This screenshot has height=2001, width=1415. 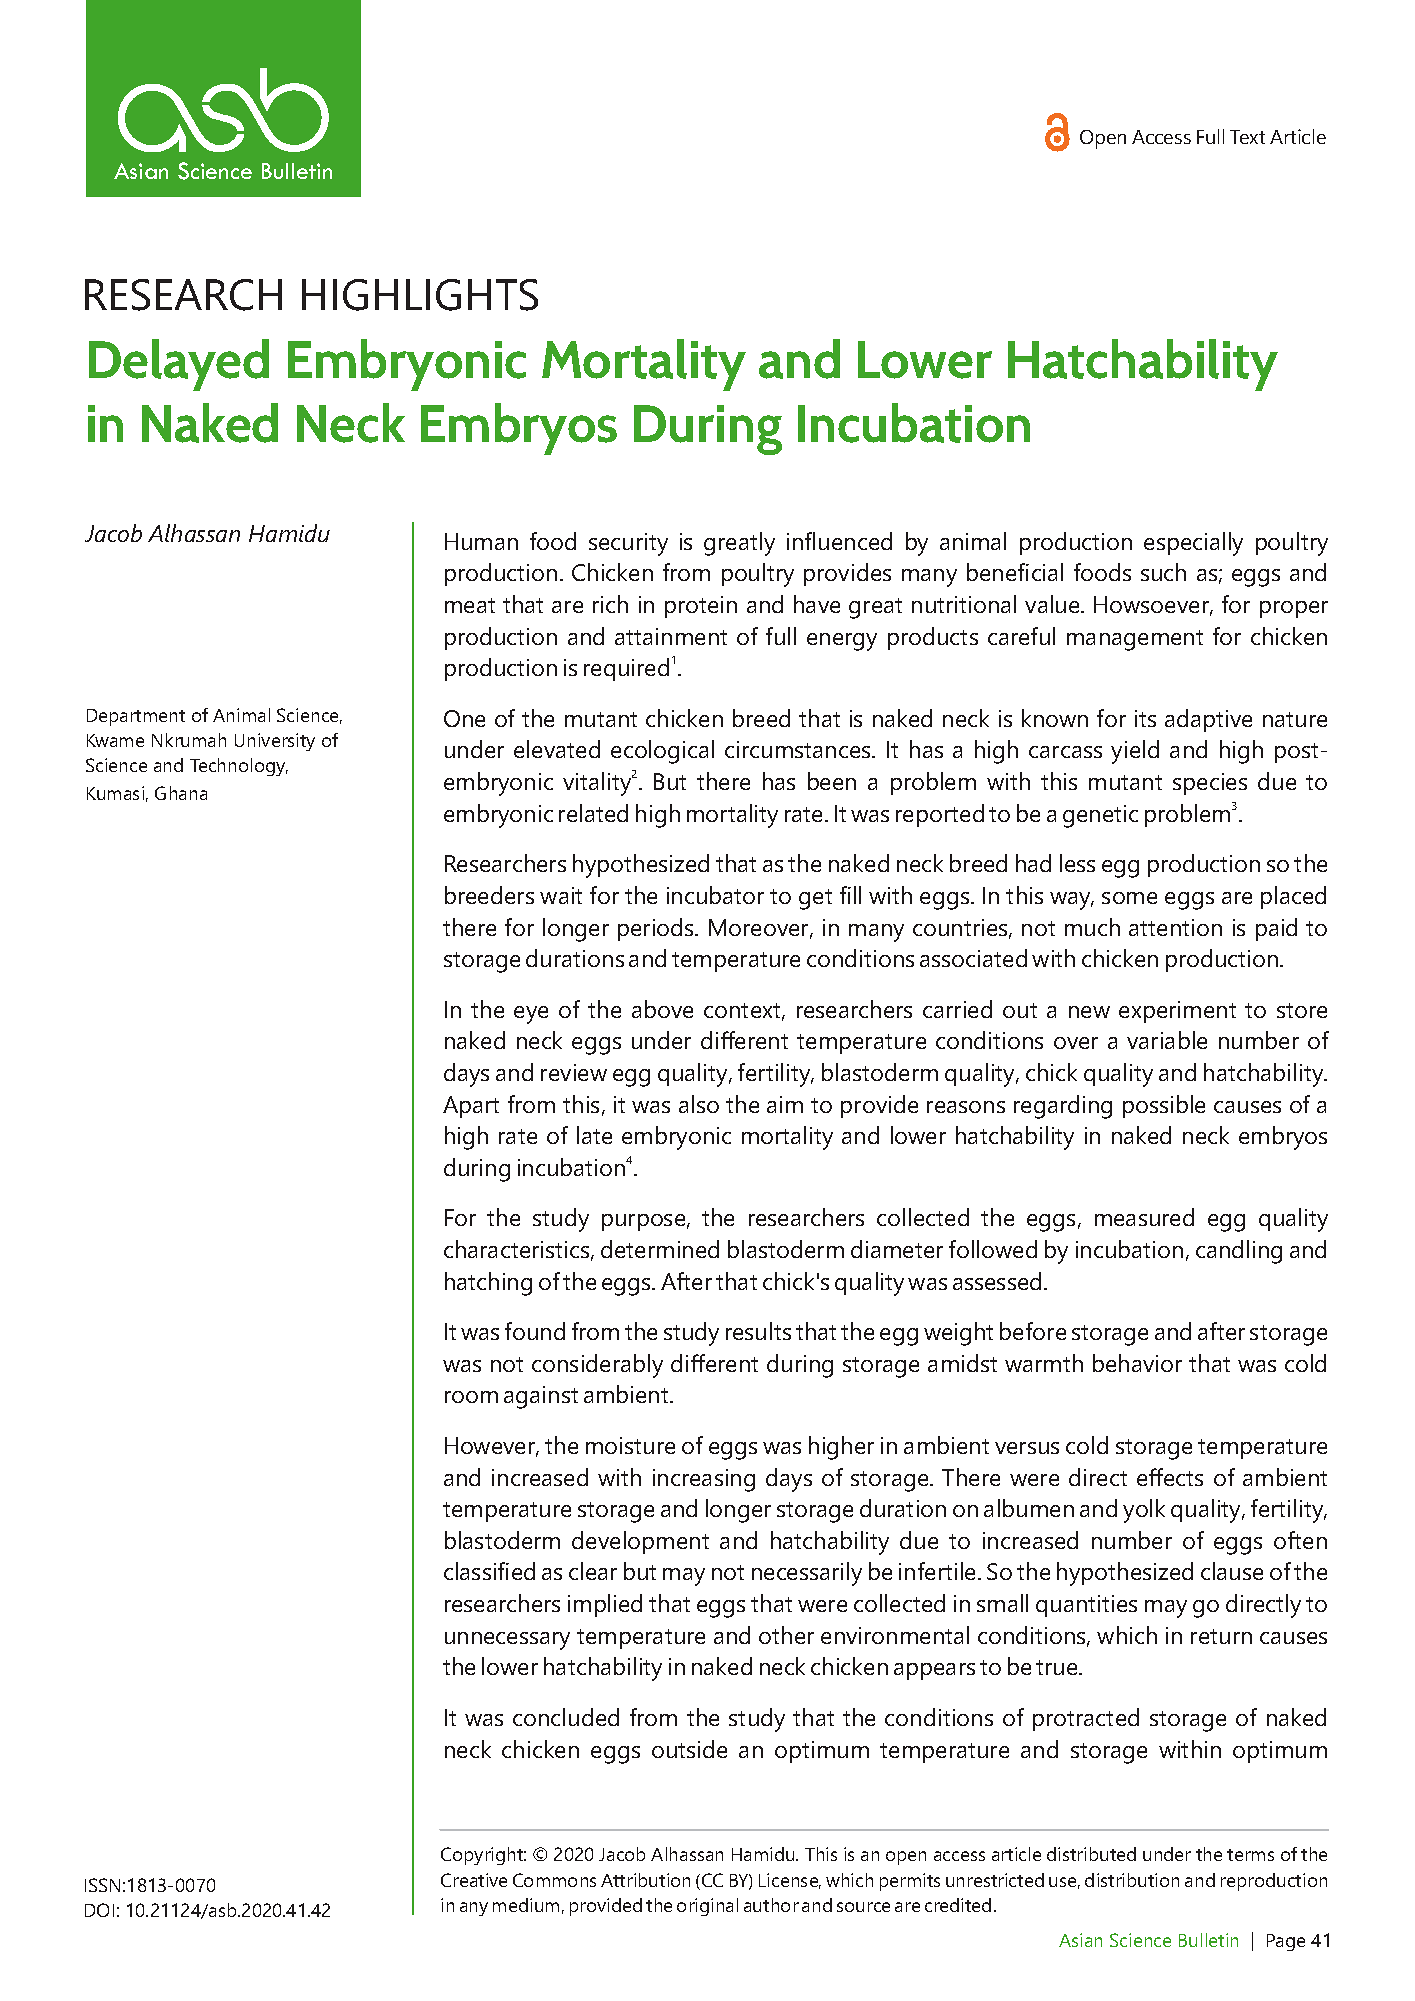 What do you see at coordinates (1137, 1363) in the screenshot?
I see `behavior` at bounding box center [1137, 1363].
